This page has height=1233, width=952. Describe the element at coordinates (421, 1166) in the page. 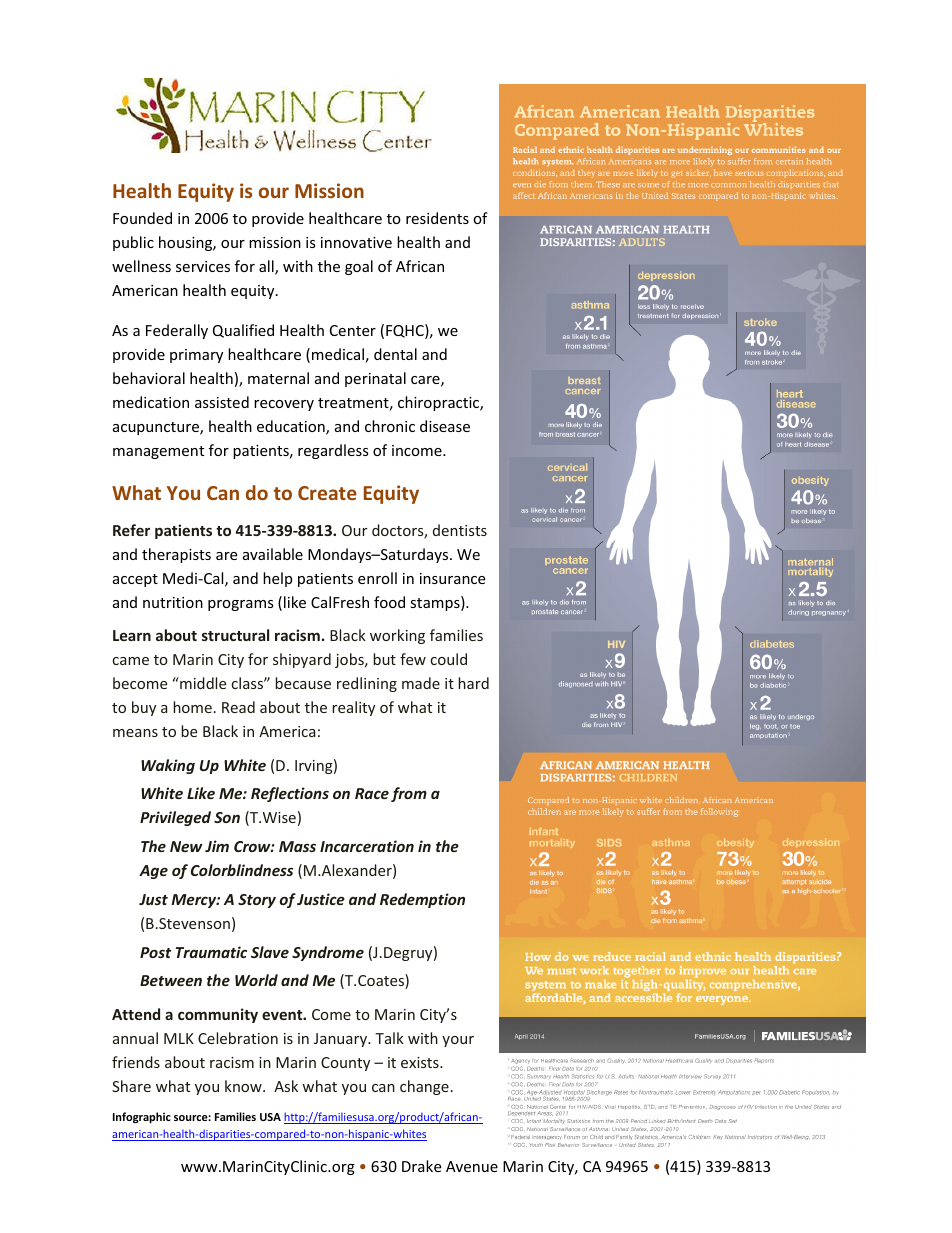

I see `Drake` at that location.
